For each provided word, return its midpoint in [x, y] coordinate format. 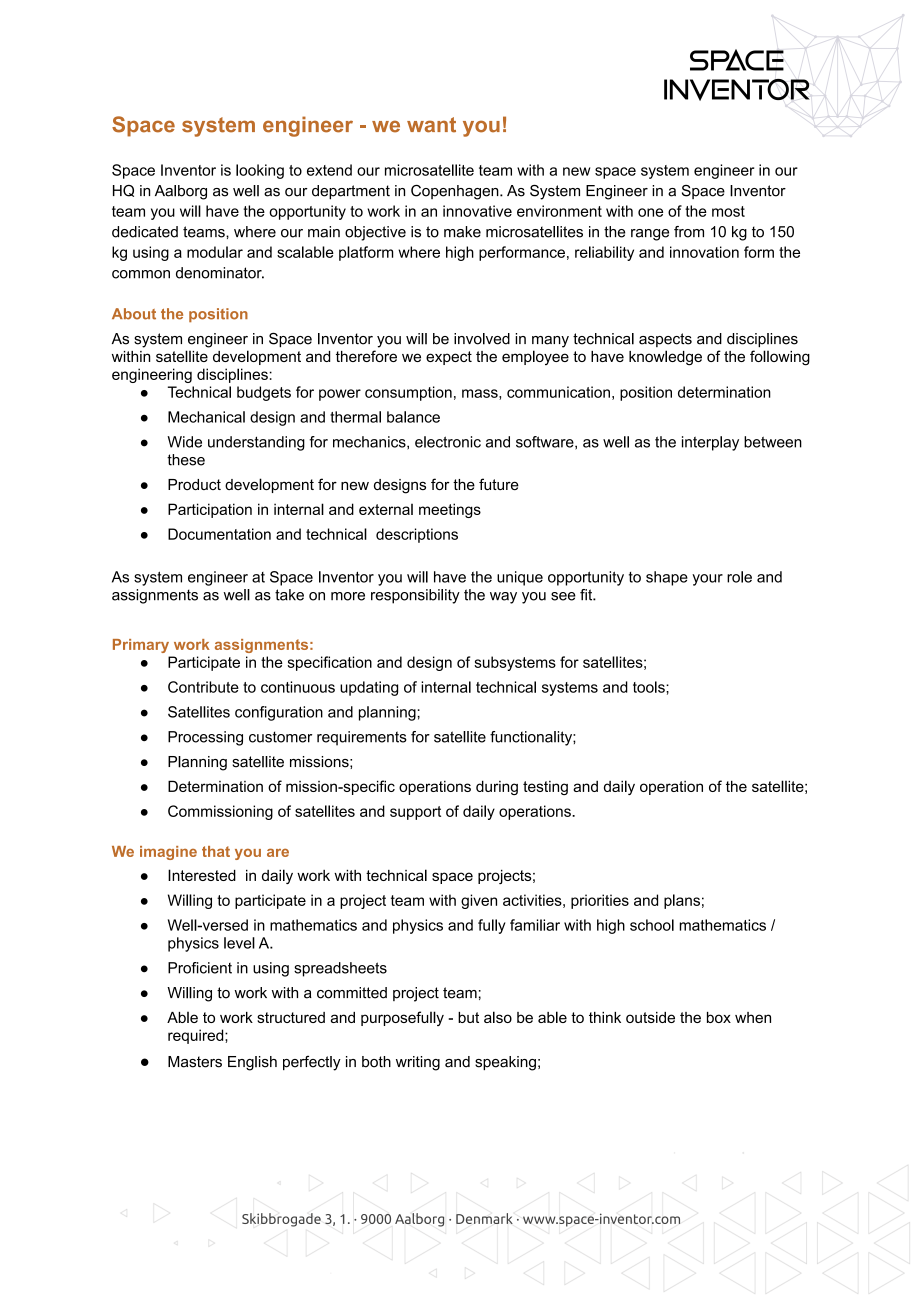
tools [650, 687]
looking [260, 171]
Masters [195, 1062]
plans [682, 901]
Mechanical [206, 417]
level [239, 943]
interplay [710, 443]
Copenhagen [456, 192]
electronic [448, 442]
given [479, 901]
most [728, 211]
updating [369, 688]
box [719, 1017]
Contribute [203, 687]
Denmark [484, 1218]
